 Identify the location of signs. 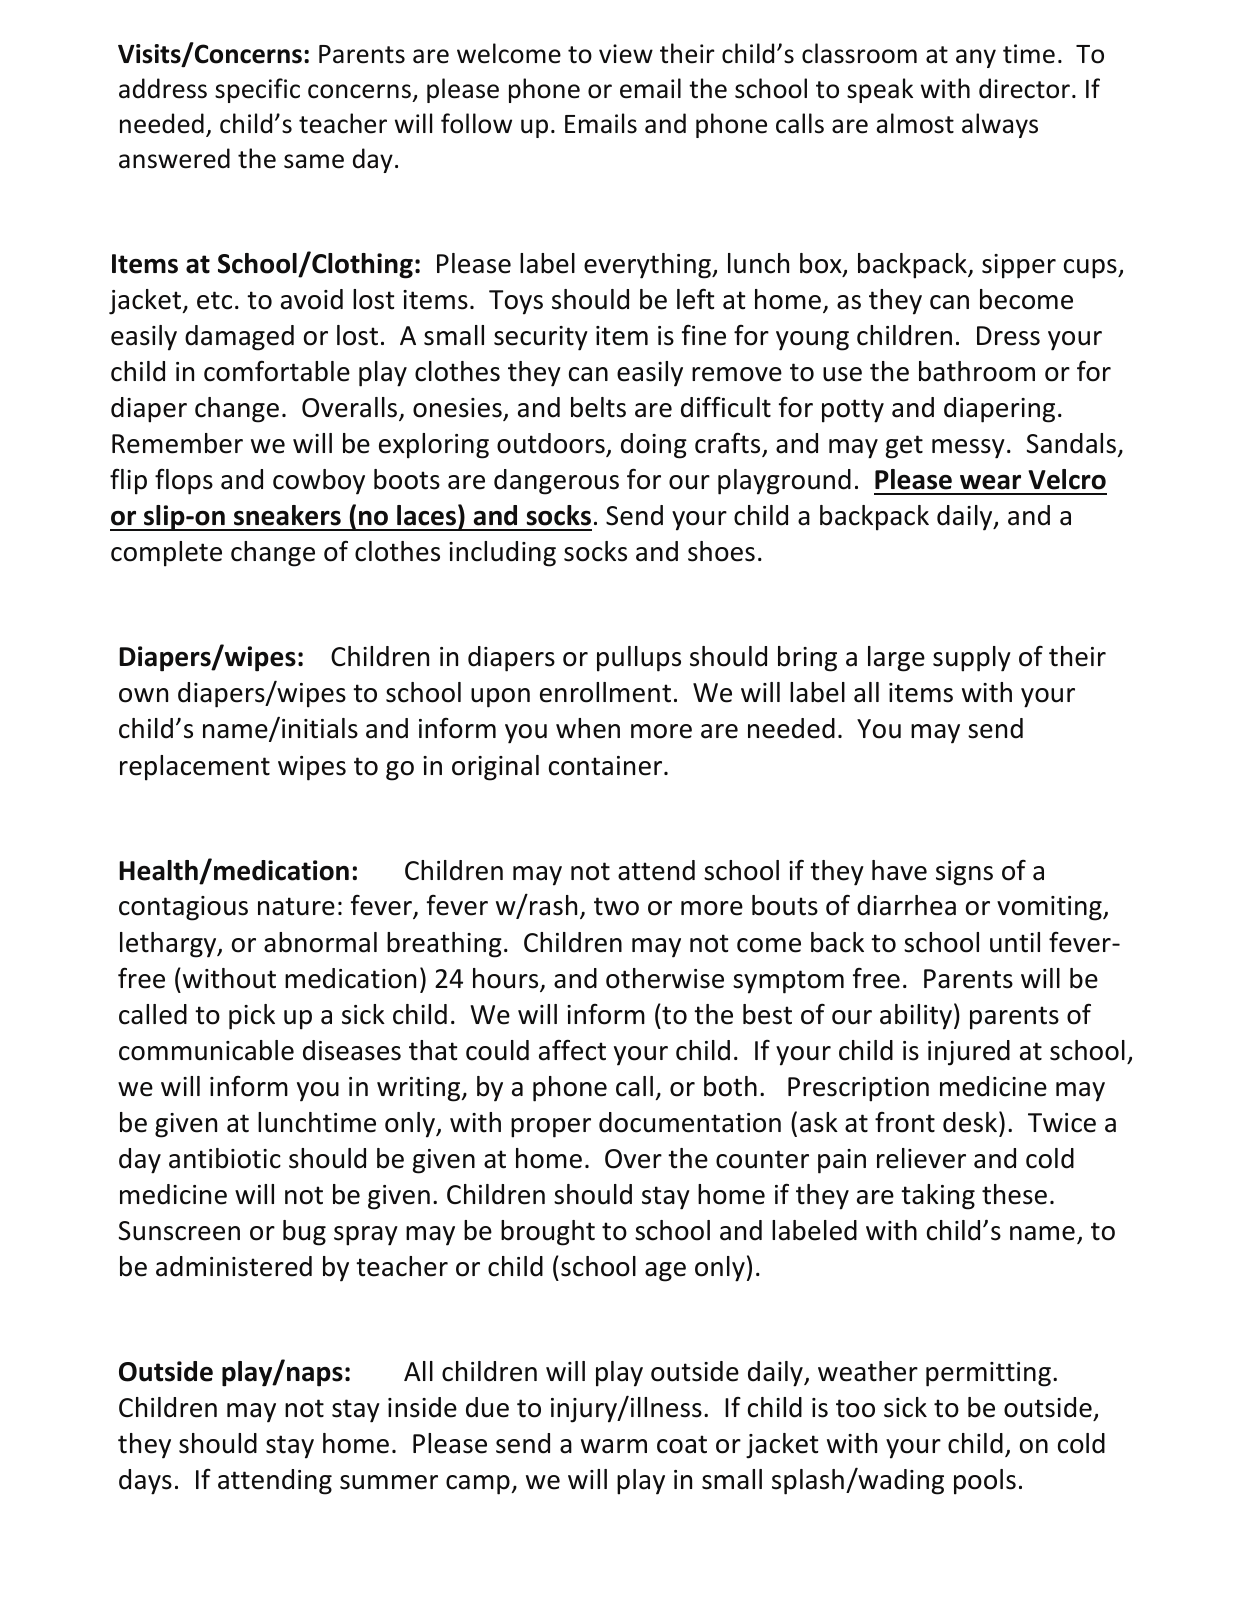
(964, 873).
